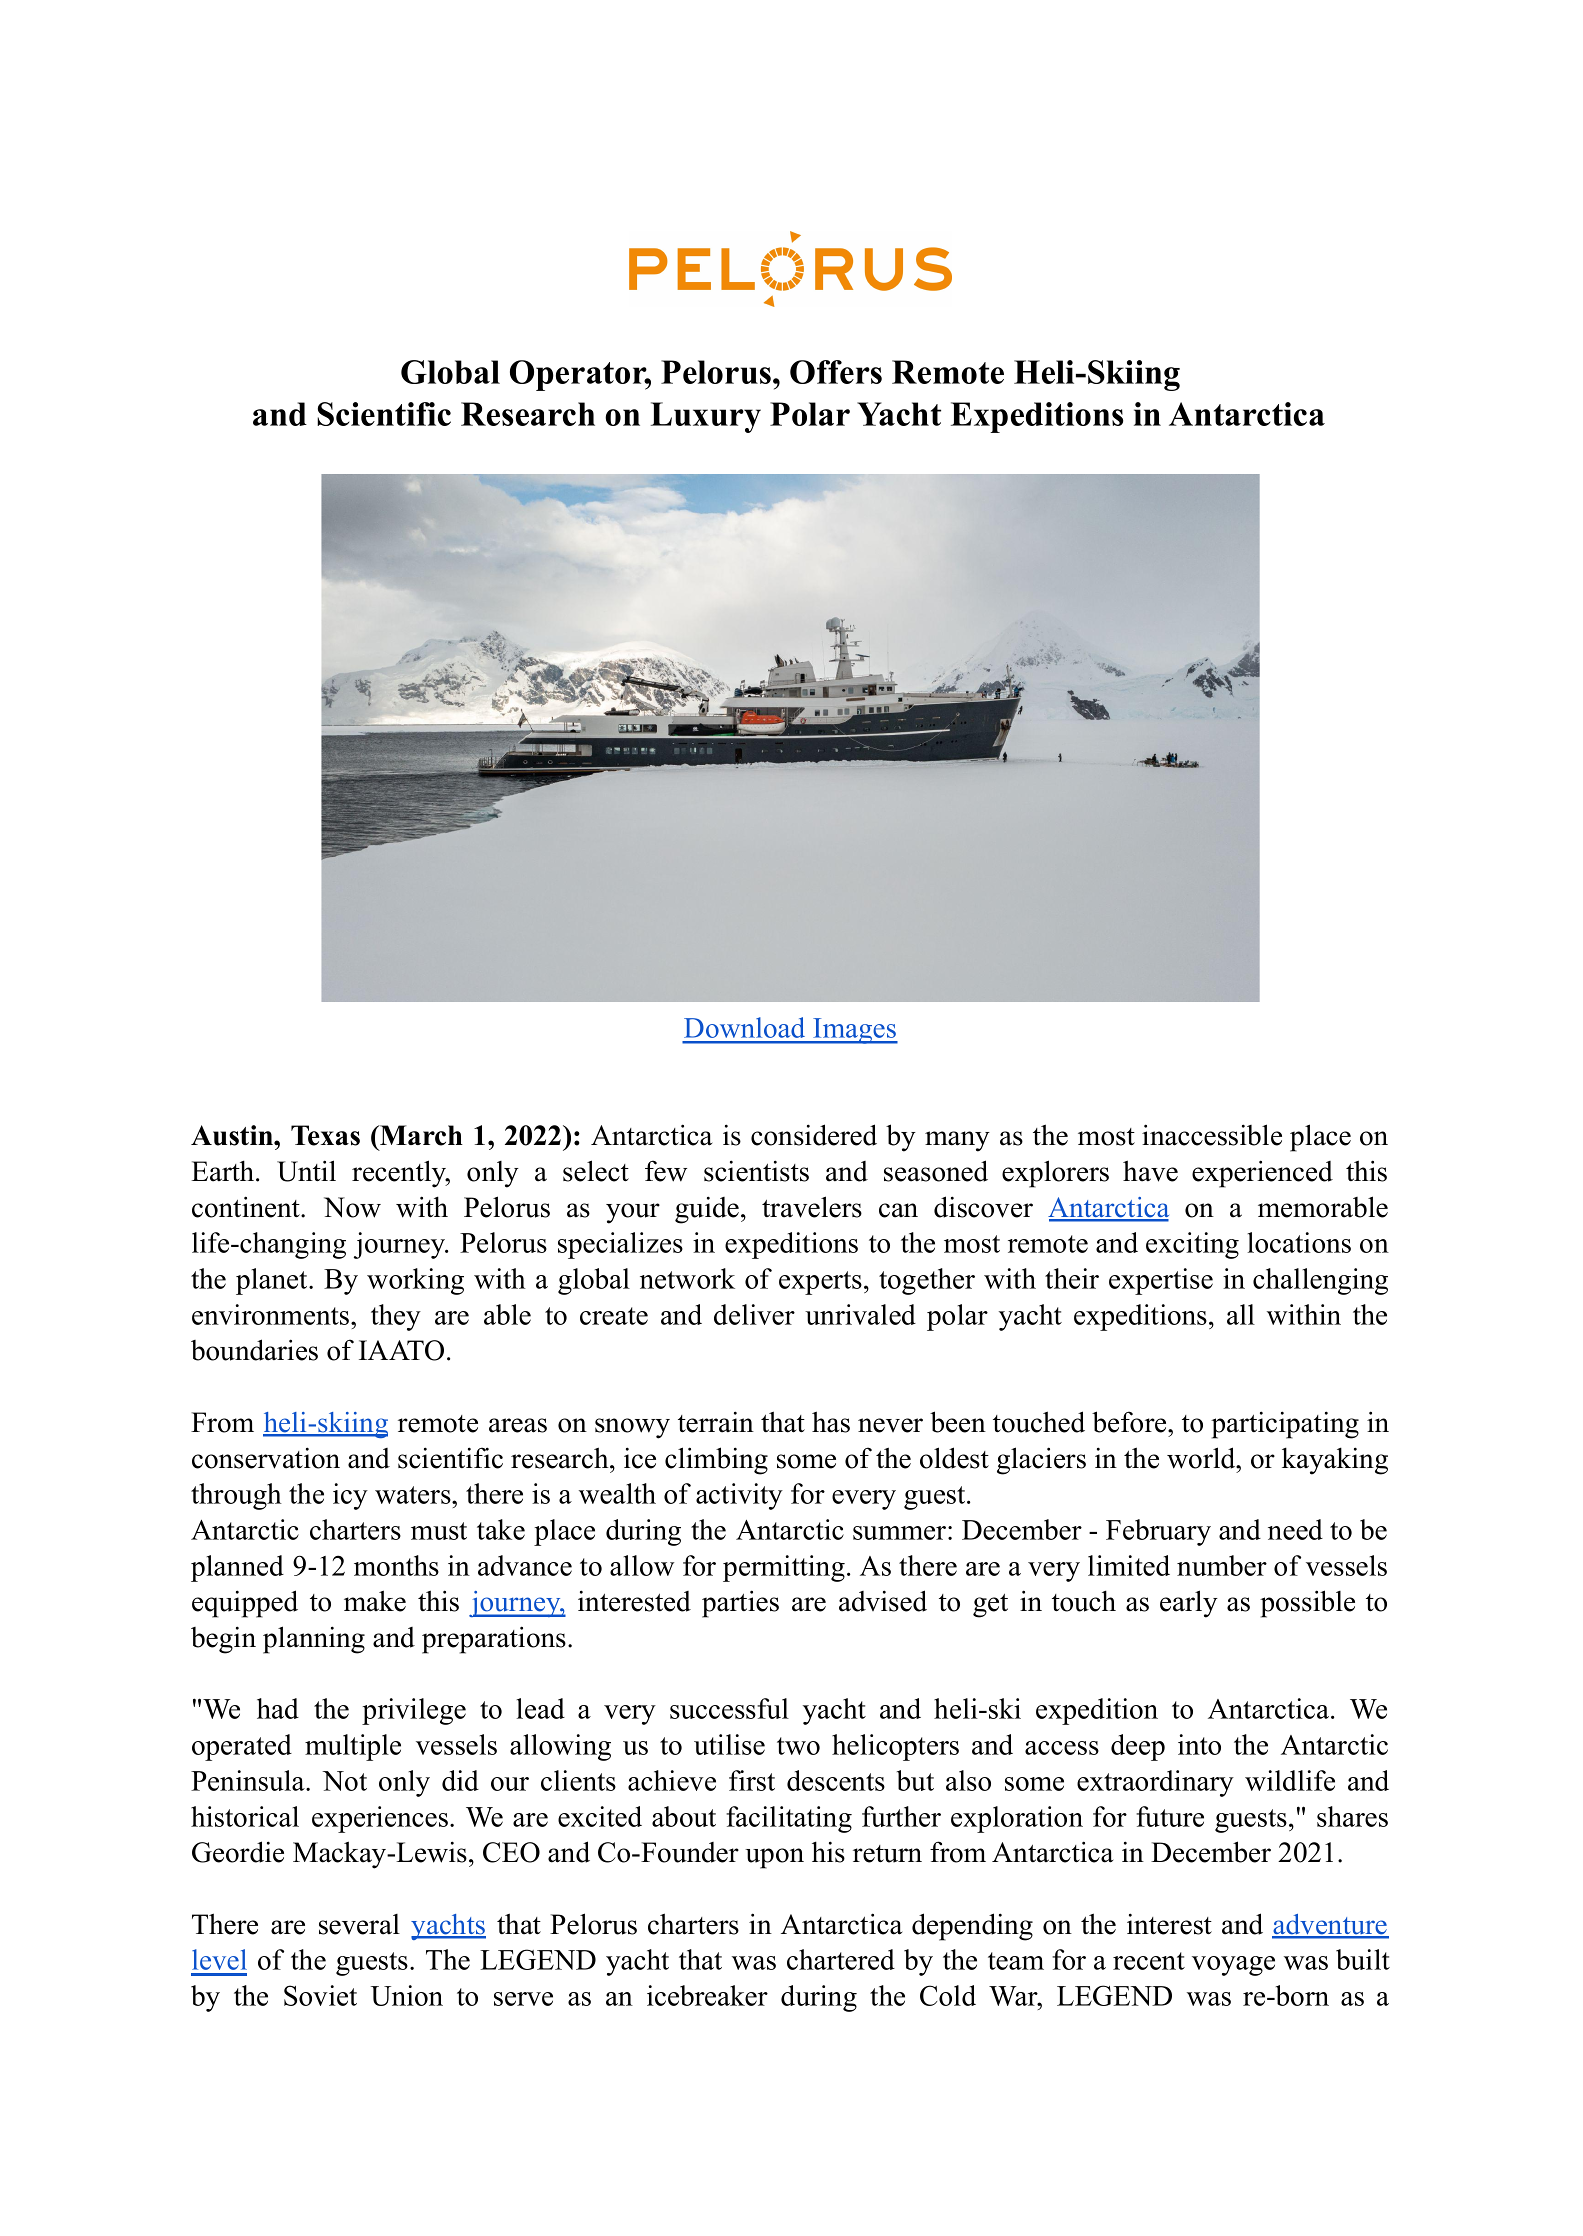  Describe the element at coordinates (836, 372) in the page. I see `Offers` at that location.
